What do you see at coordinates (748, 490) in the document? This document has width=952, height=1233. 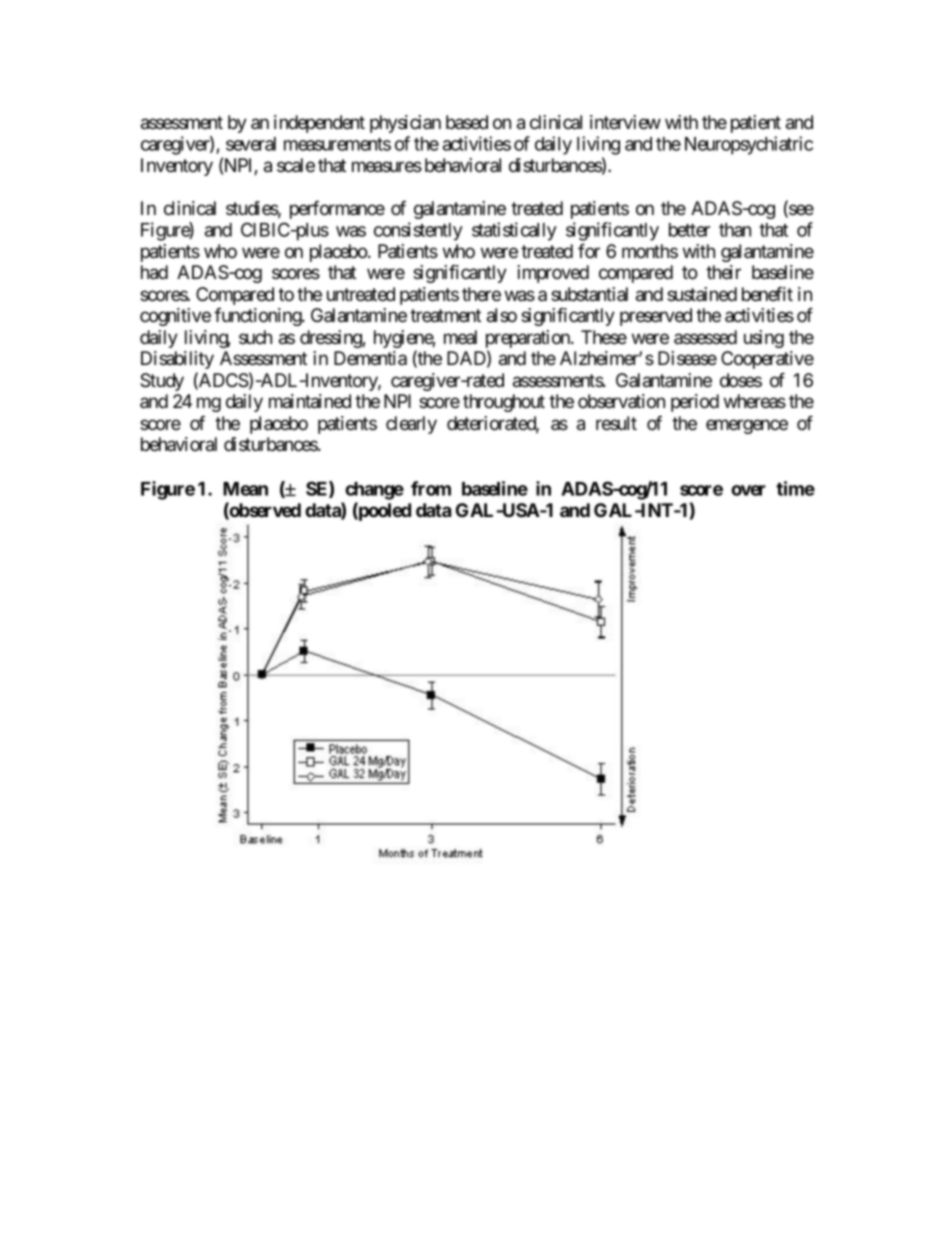 I see `over` at bounding box center [748, 490].
